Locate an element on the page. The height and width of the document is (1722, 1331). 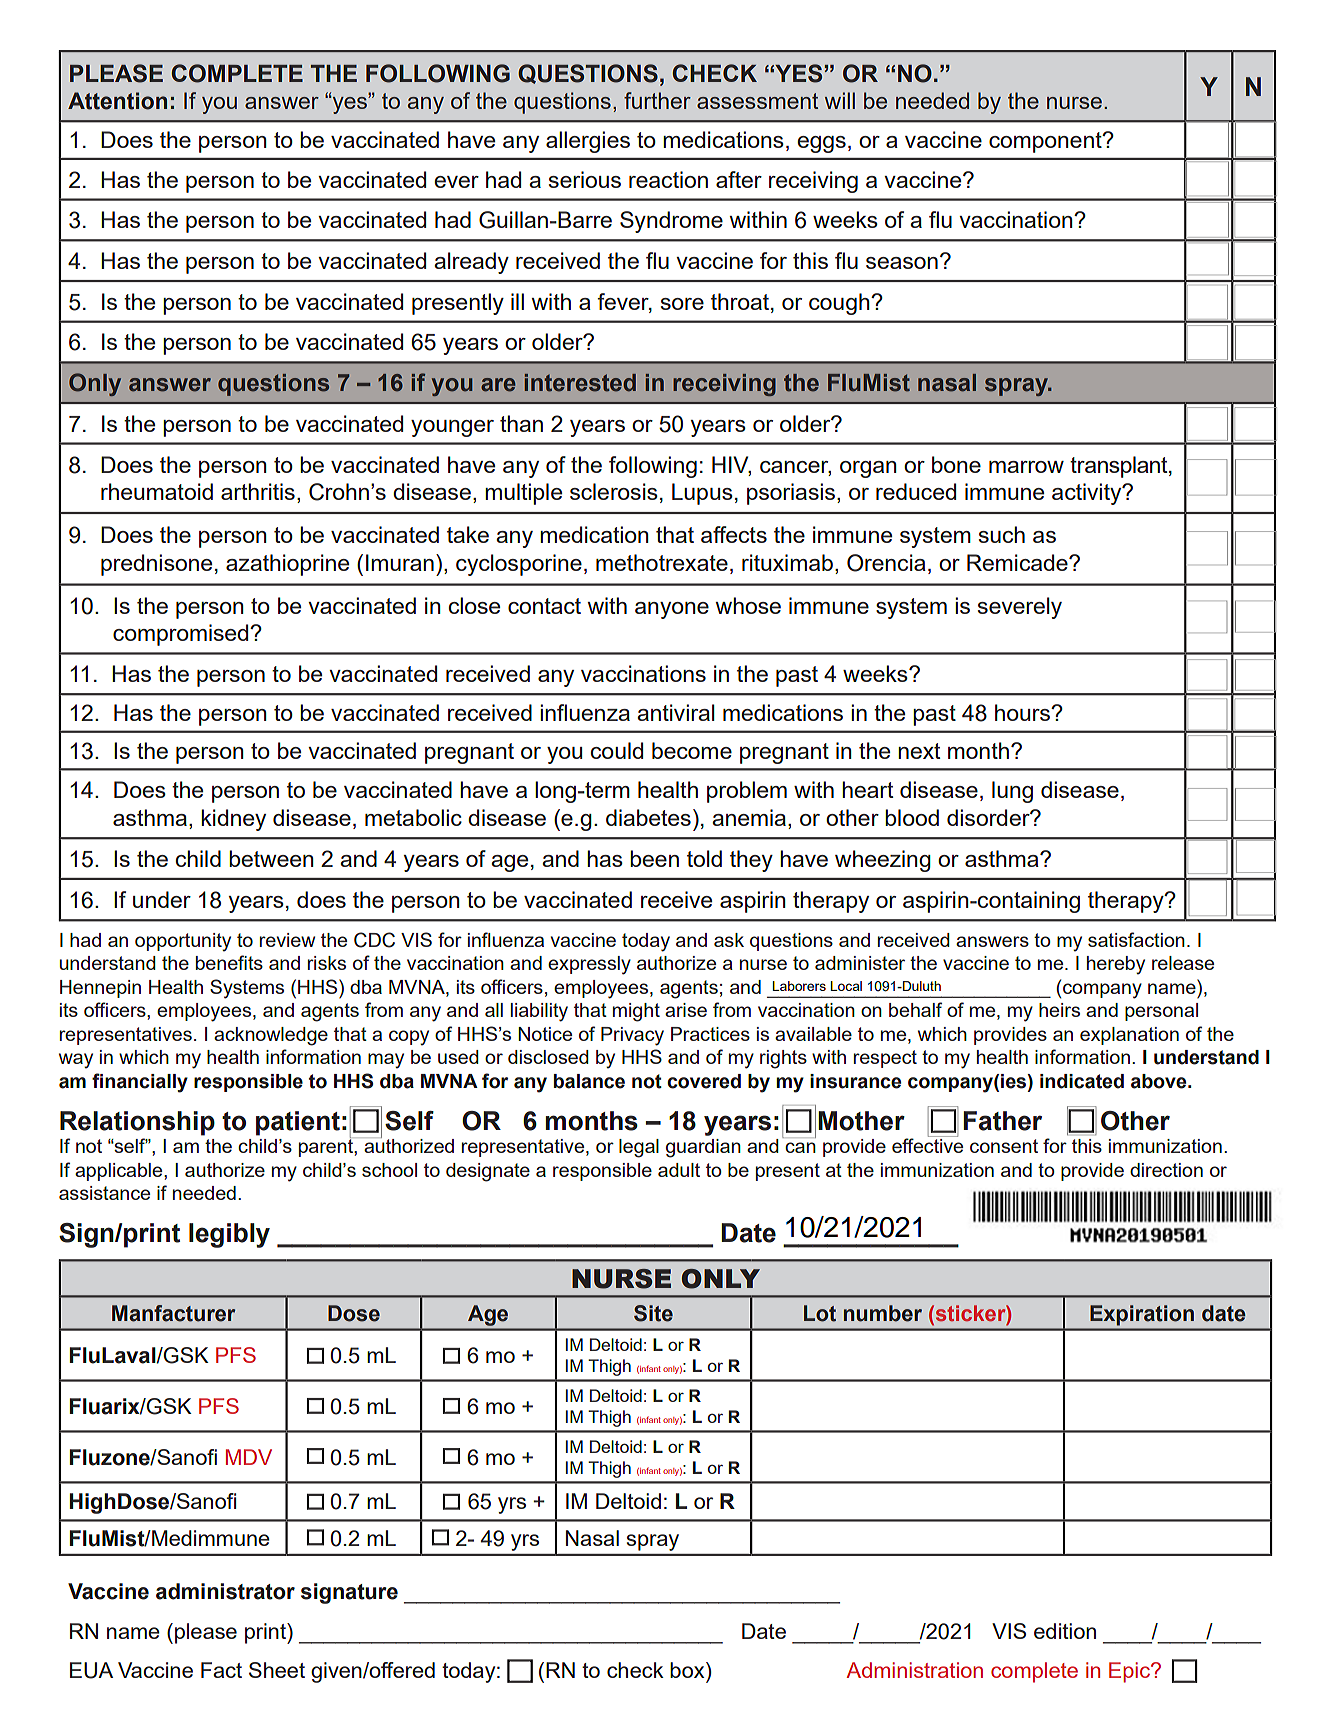
edition is located at coordinates (1065, 1631).
